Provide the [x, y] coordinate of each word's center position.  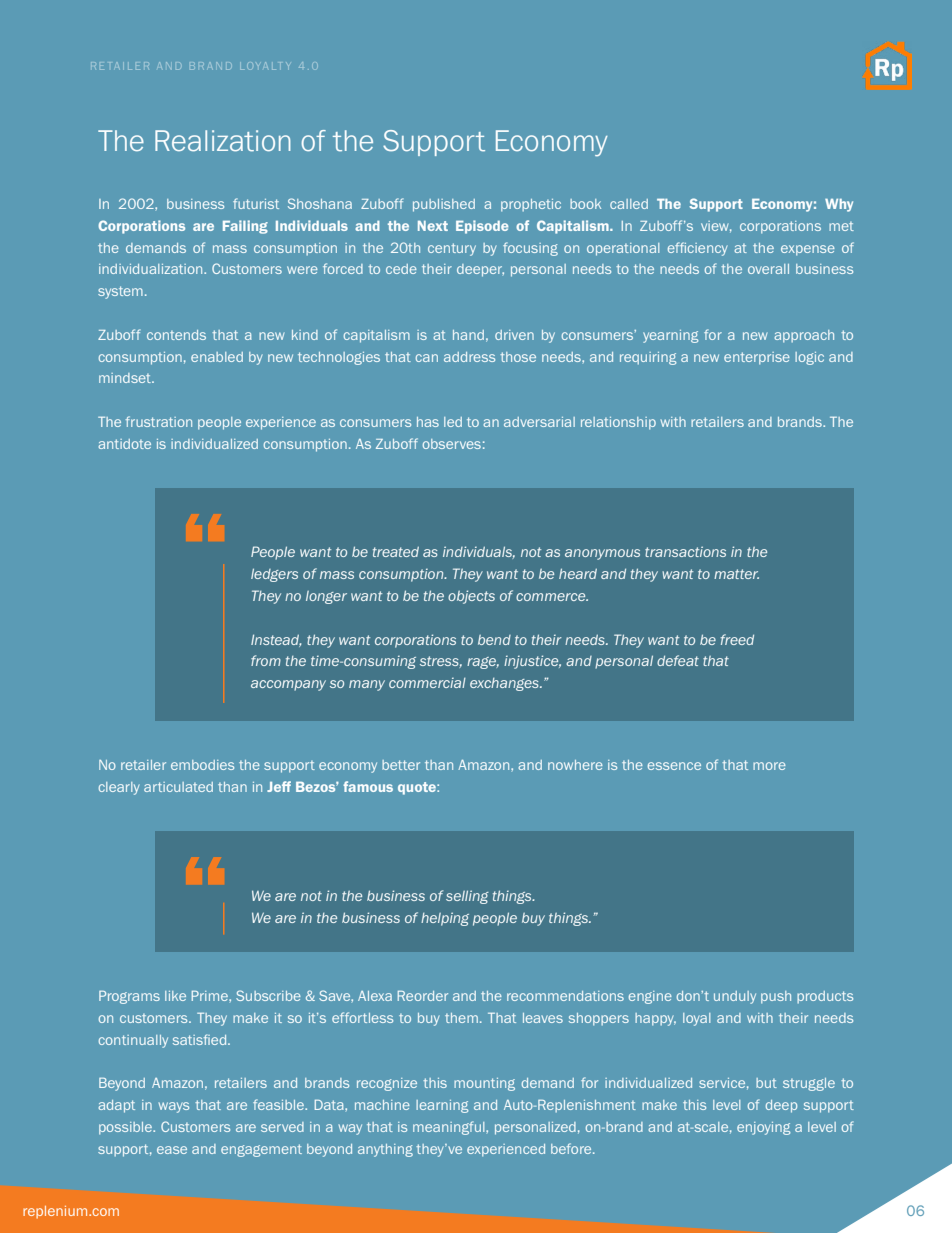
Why [839, 205]
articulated [178, 787]
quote [418, 788]
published [444, 205]
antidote [124, 444]
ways [174, 1107]
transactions [685, 551]
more [769, 766]
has [428, 422]
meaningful [450, 1128]
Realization [223, 141]
